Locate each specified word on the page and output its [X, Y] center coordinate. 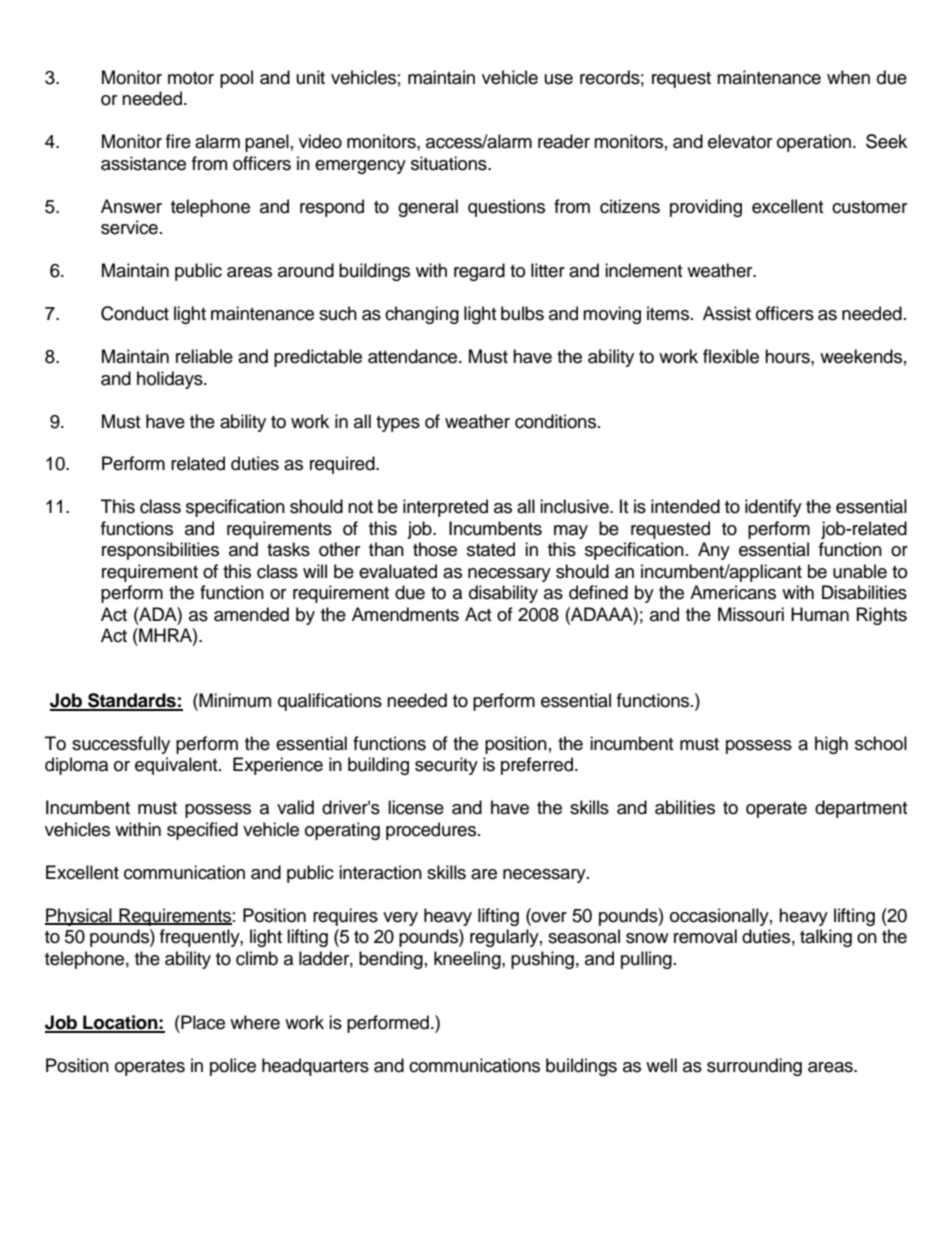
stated [491, 549]
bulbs [522, 313]
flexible [731, 356]
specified [202, 831]
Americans [733, 592]
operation [815, 143]
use [559, 79]
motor [191, 78]
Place [202, 1022]
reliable [204, 356]
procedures [432, 831]
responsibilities [160, 551]
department [861, 809]
